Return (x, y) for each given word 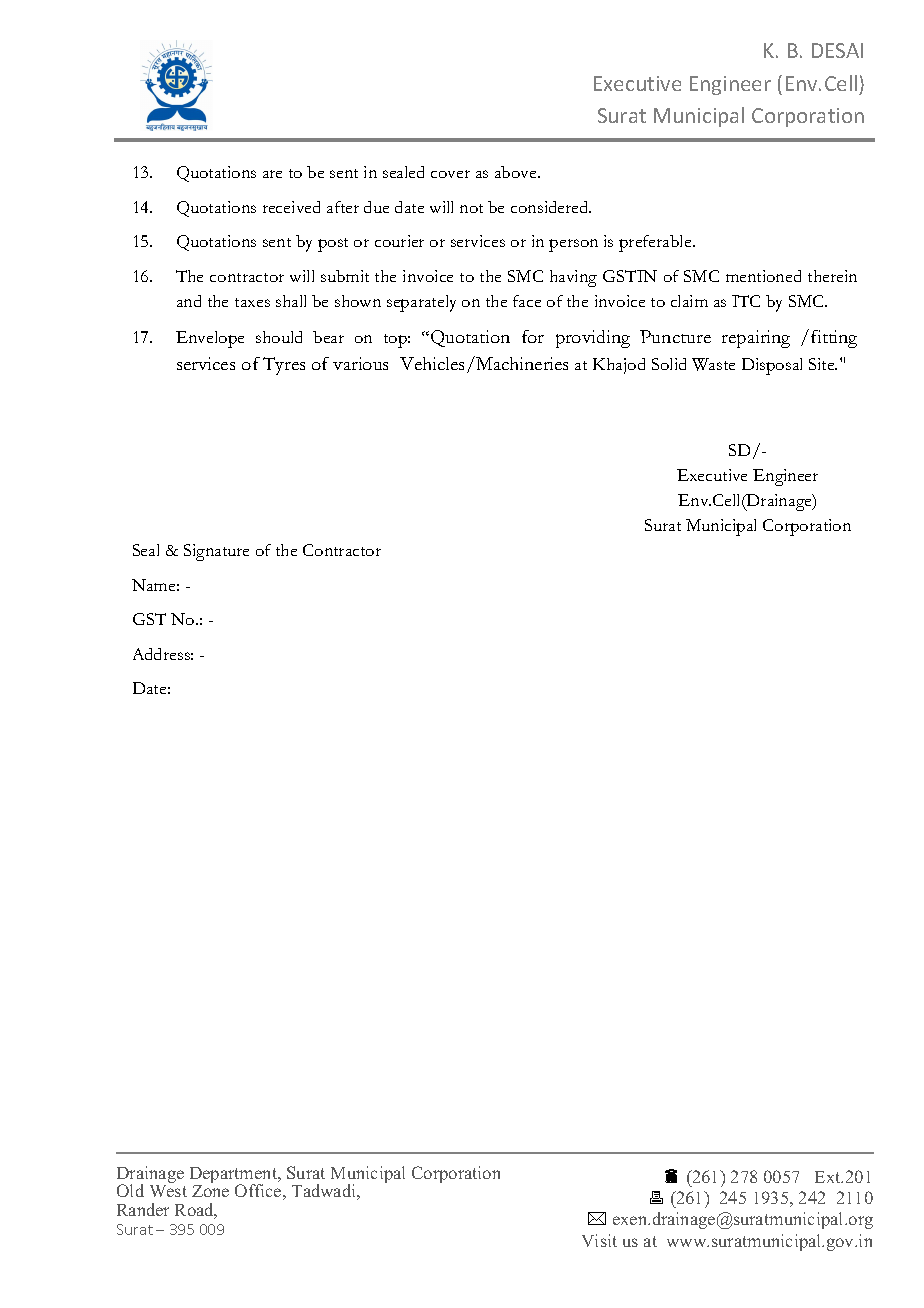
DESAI (837, 50)
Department (235, 1176)
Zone (210, 1191)
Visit (599, 1240)
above (517, 172)
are (272, 174)
